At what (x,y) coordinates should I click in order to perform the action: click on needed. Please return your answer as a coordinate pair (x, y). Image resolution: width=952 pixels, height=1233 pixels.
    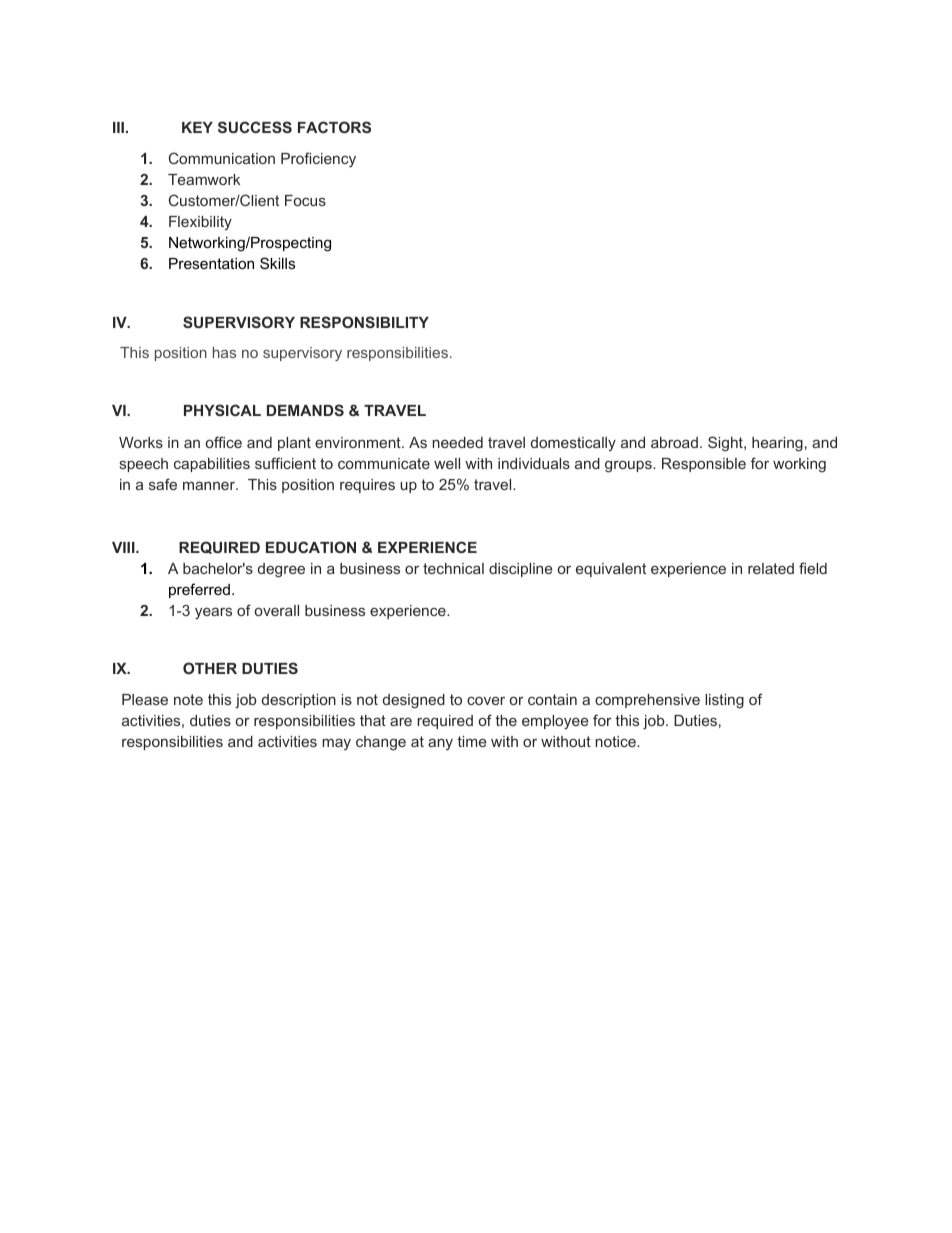
    Looking at the image, I should click on (458, 442).
